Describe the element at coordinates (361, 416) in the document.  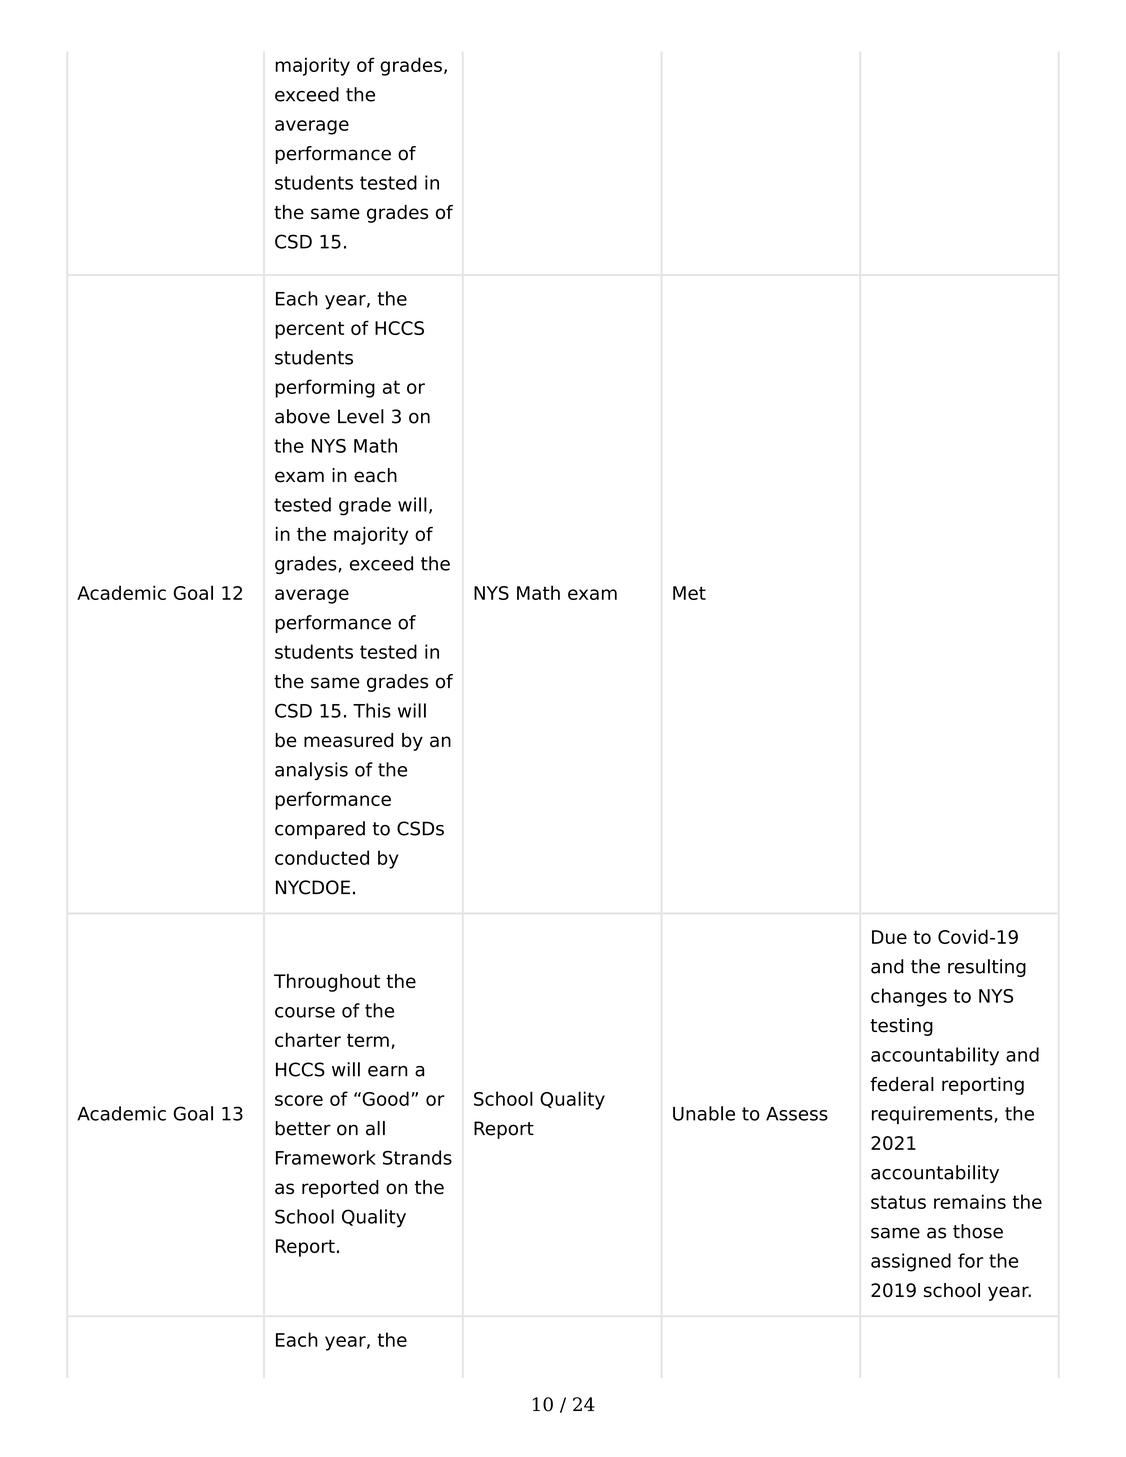
I see `Level` at that location.
